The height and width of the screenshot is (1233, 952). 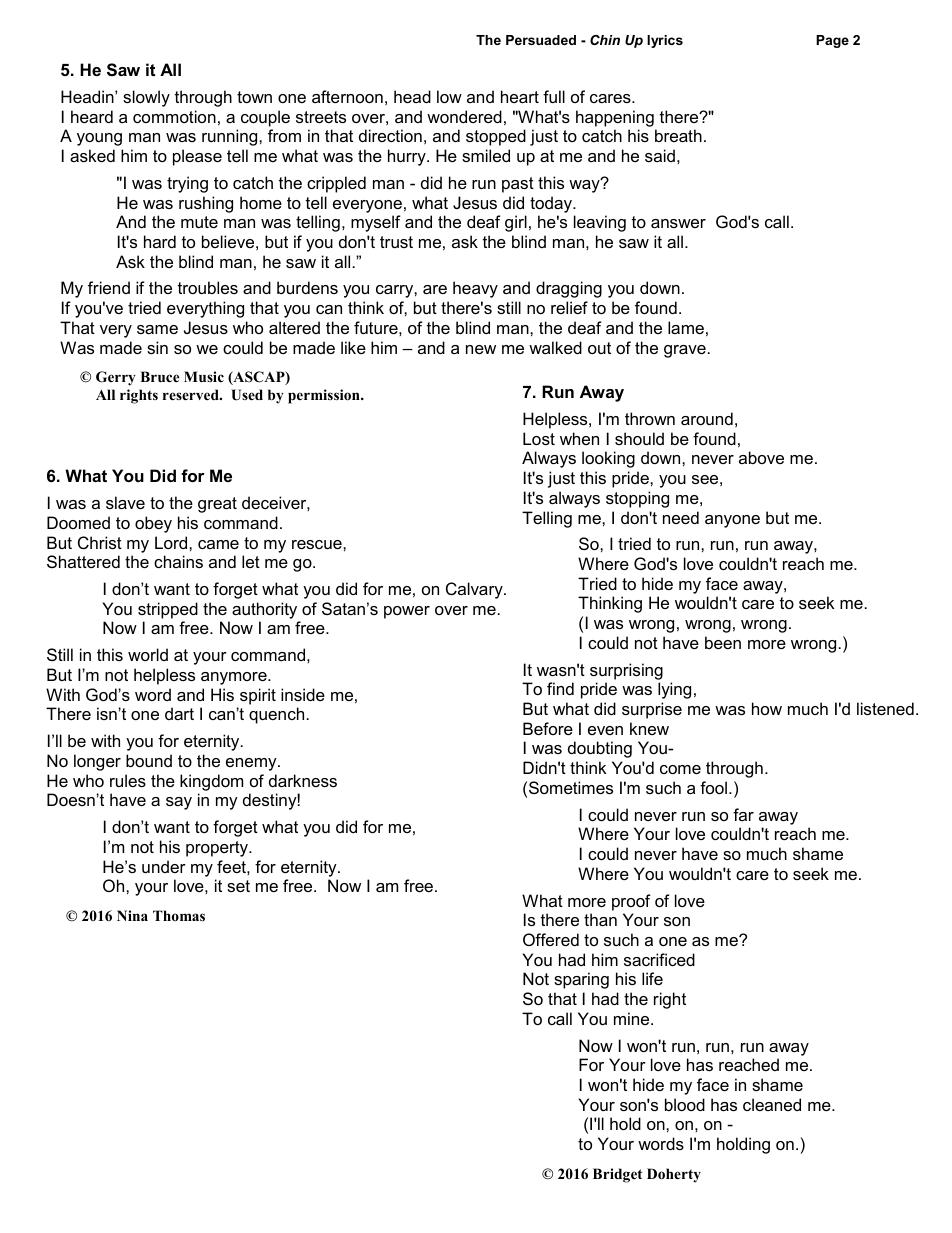 I want to click on slowly, so click(x=146, y=98).
